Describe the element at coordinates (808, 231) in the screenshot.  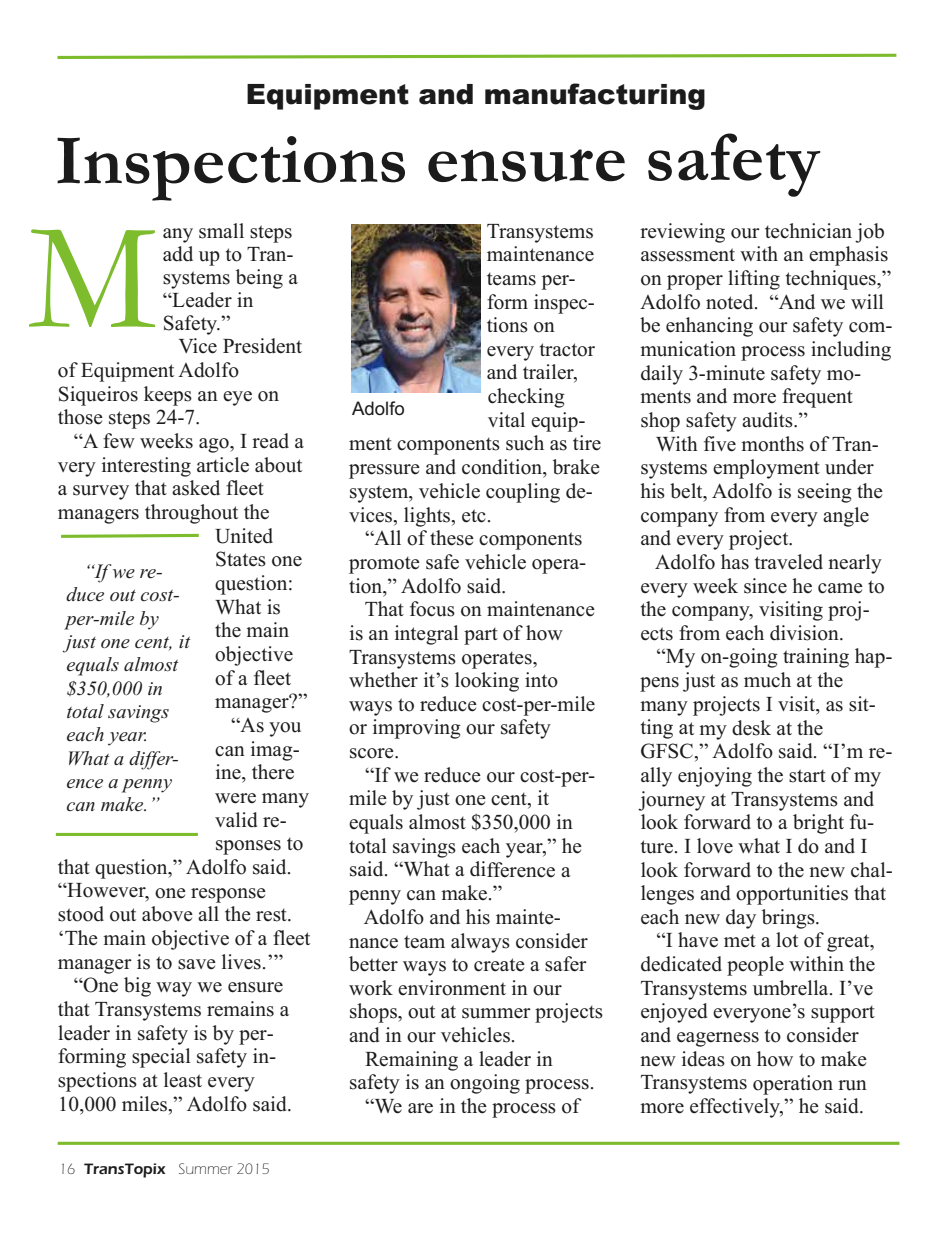
I see `technician` at that location.
